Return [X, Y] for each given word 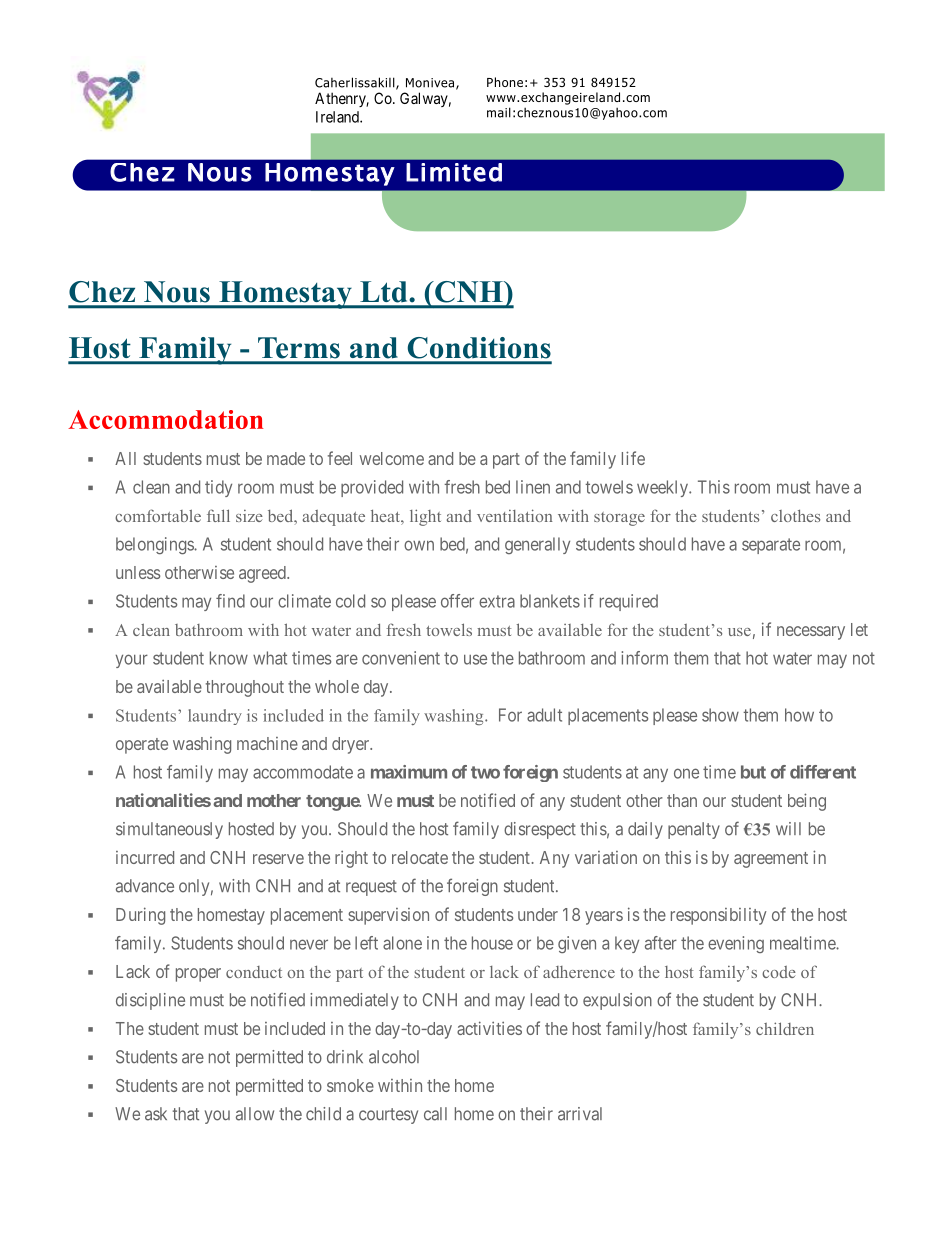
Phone [505, 82]
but [753, 772]
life [633, 458]
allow [255, 1114]
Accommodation [165, 419]
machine [267, 743]
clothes [795, 515]
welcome [392, 458]
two [485, 772]
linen [533, 487]
